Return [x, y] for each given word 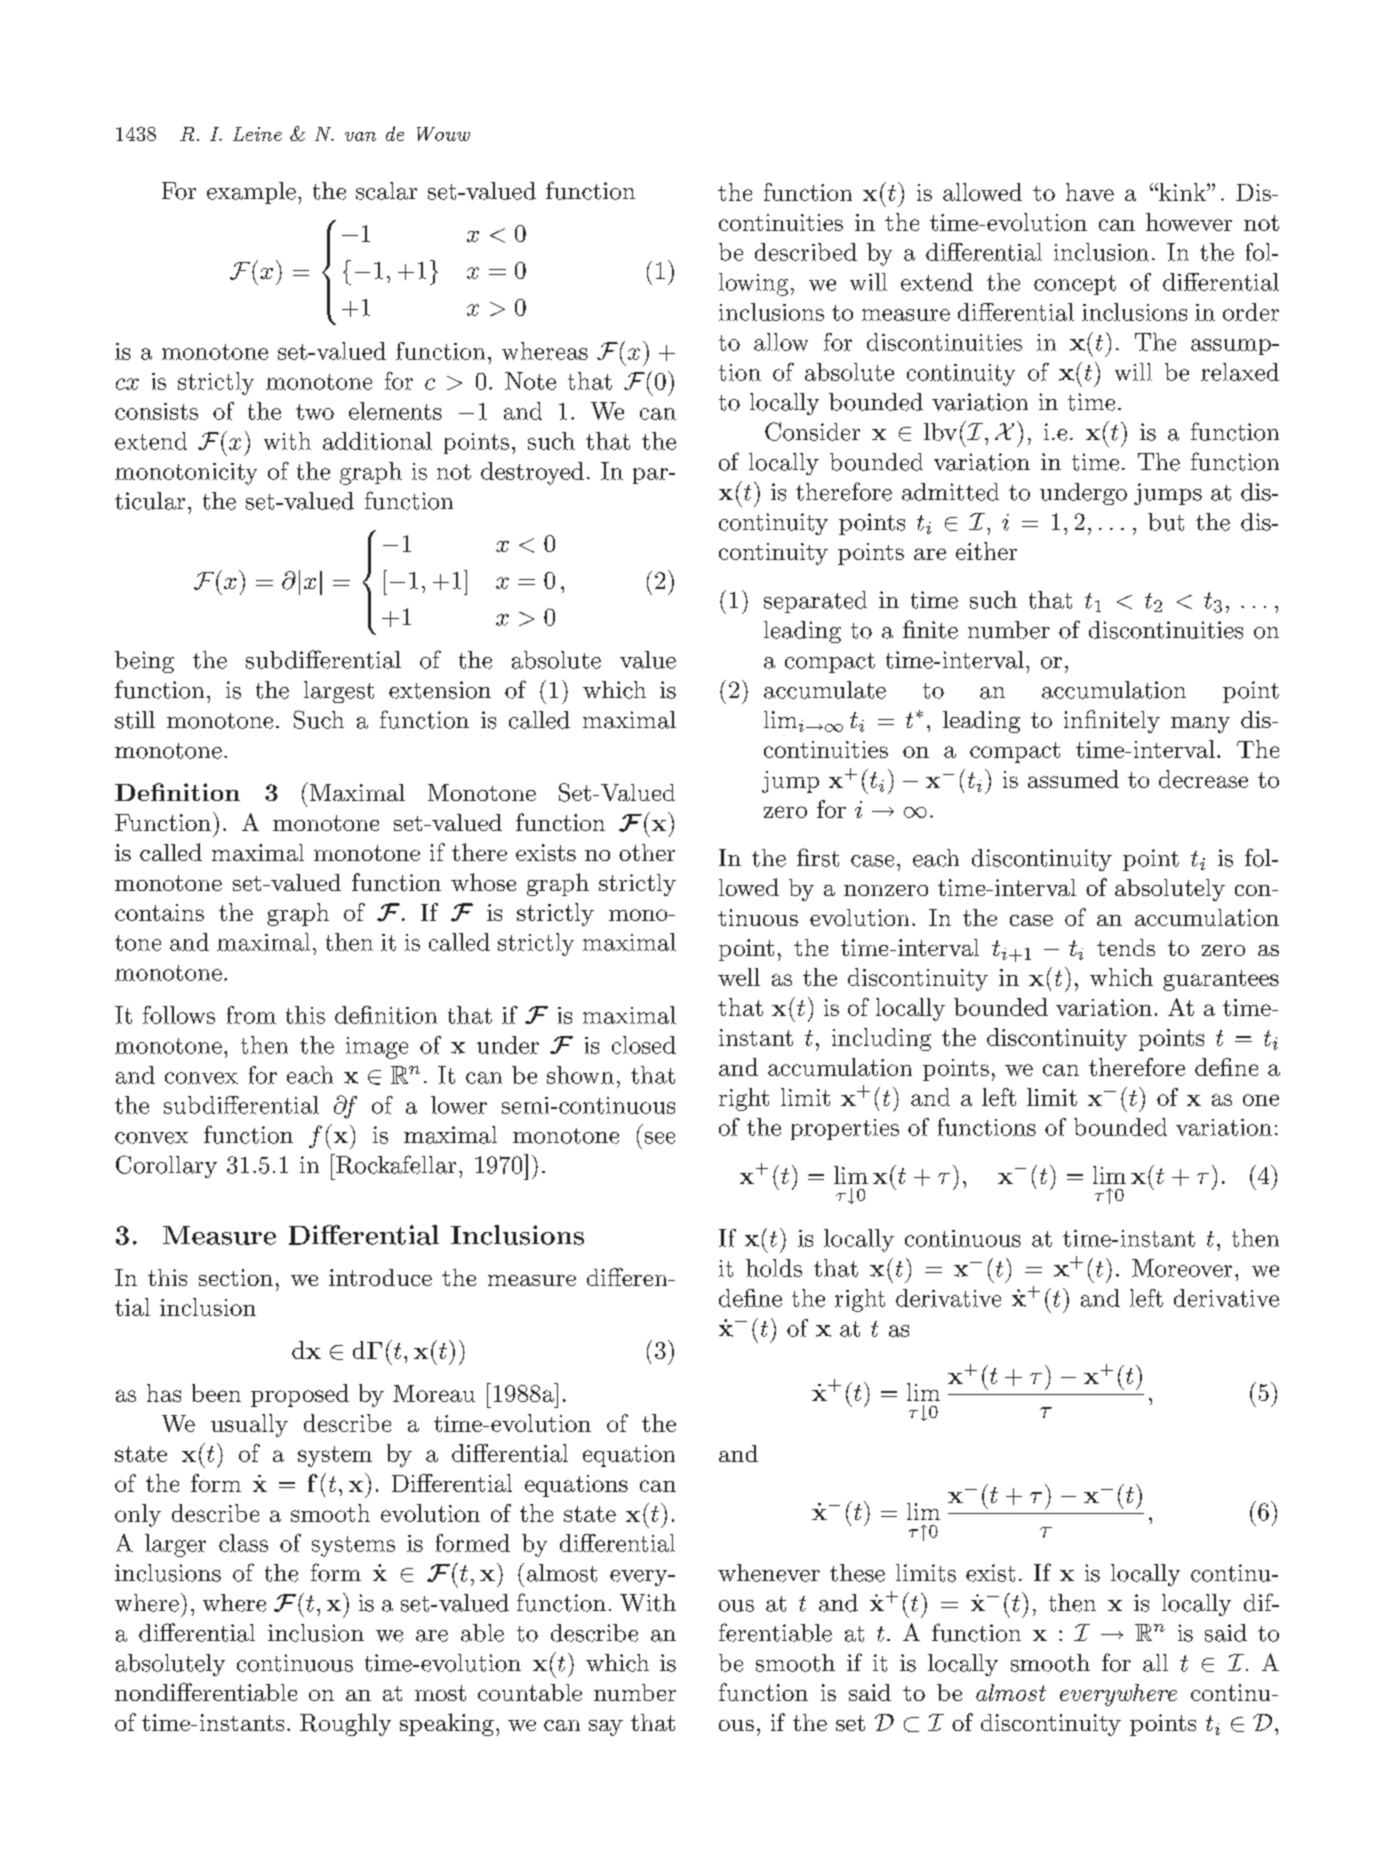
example [251, 193]
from [251, 1015]
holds [774, 1268]
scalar [386, 191]
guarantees [1221, 980]
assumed [1073, 779]
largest [339, 692]
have [1090, 192]
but [1166, 522]
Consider [812, 431]
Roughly [345, 1724]
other [647, 852]
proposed [300, 1395]
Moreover [1182, 1268]
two [315, 412]
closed [644, 1045]
